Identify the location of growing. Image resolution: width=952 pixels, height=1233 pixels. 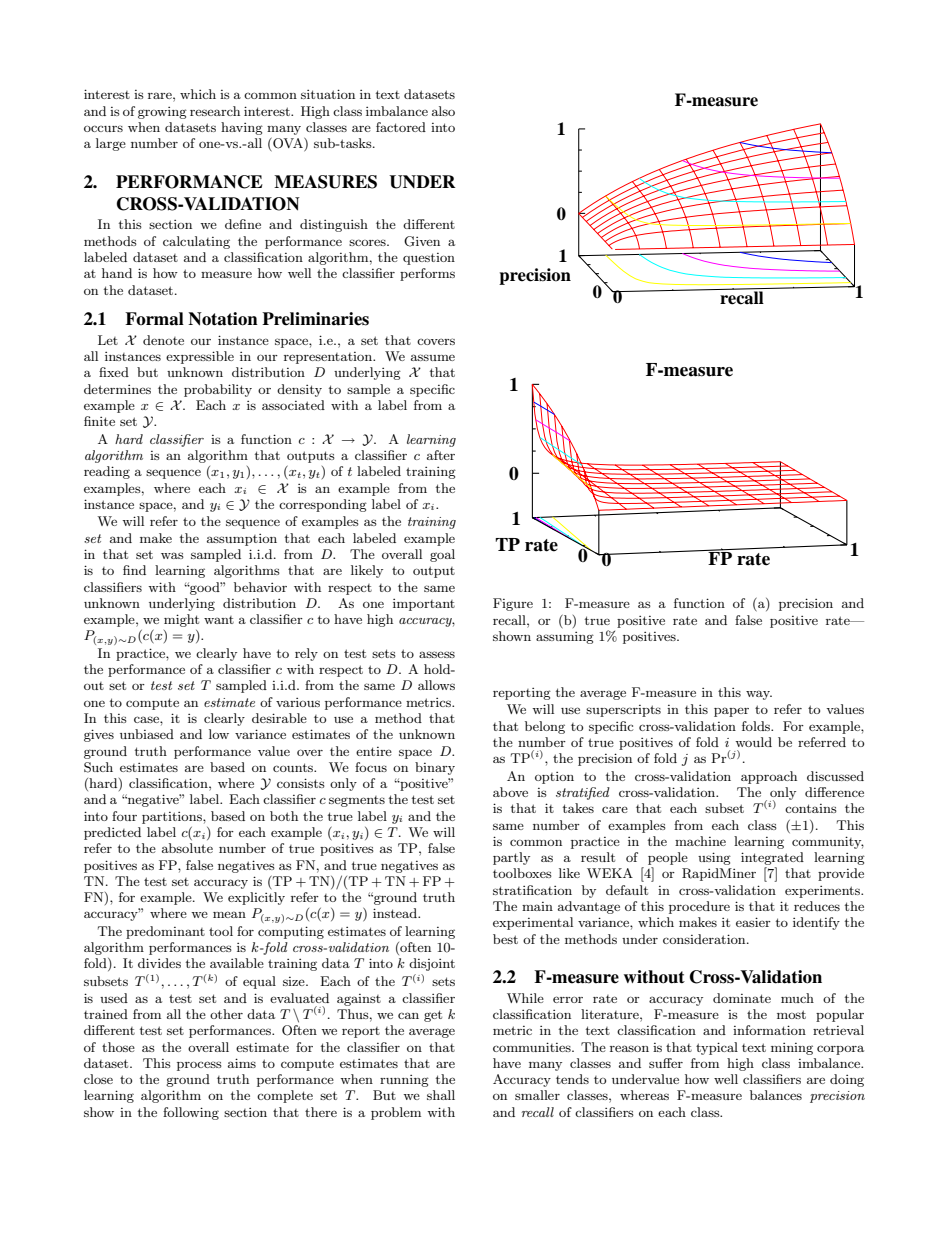
(162, 113).
